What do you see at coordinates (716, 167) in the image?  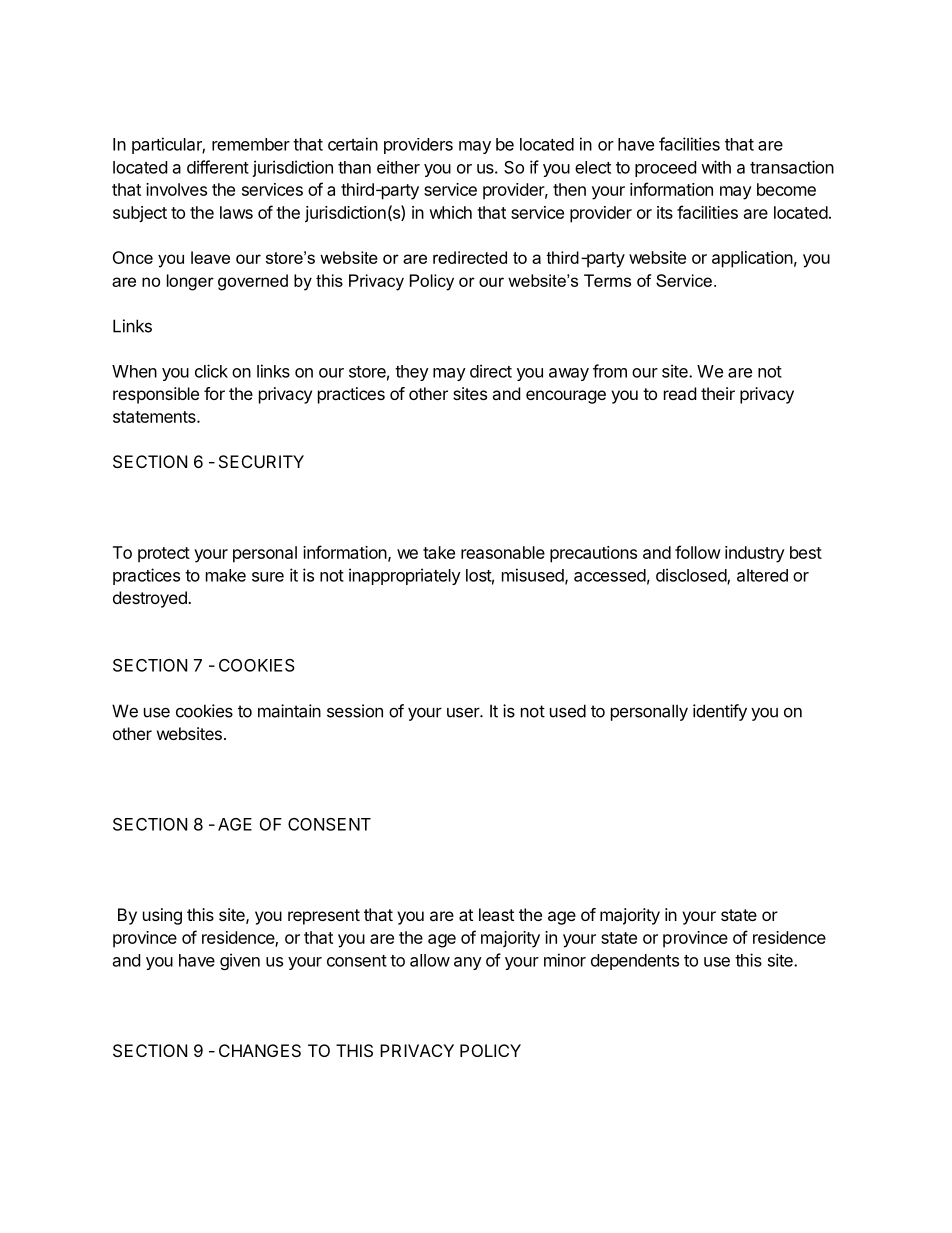 I see `with` at bounding box center [716, 167].
